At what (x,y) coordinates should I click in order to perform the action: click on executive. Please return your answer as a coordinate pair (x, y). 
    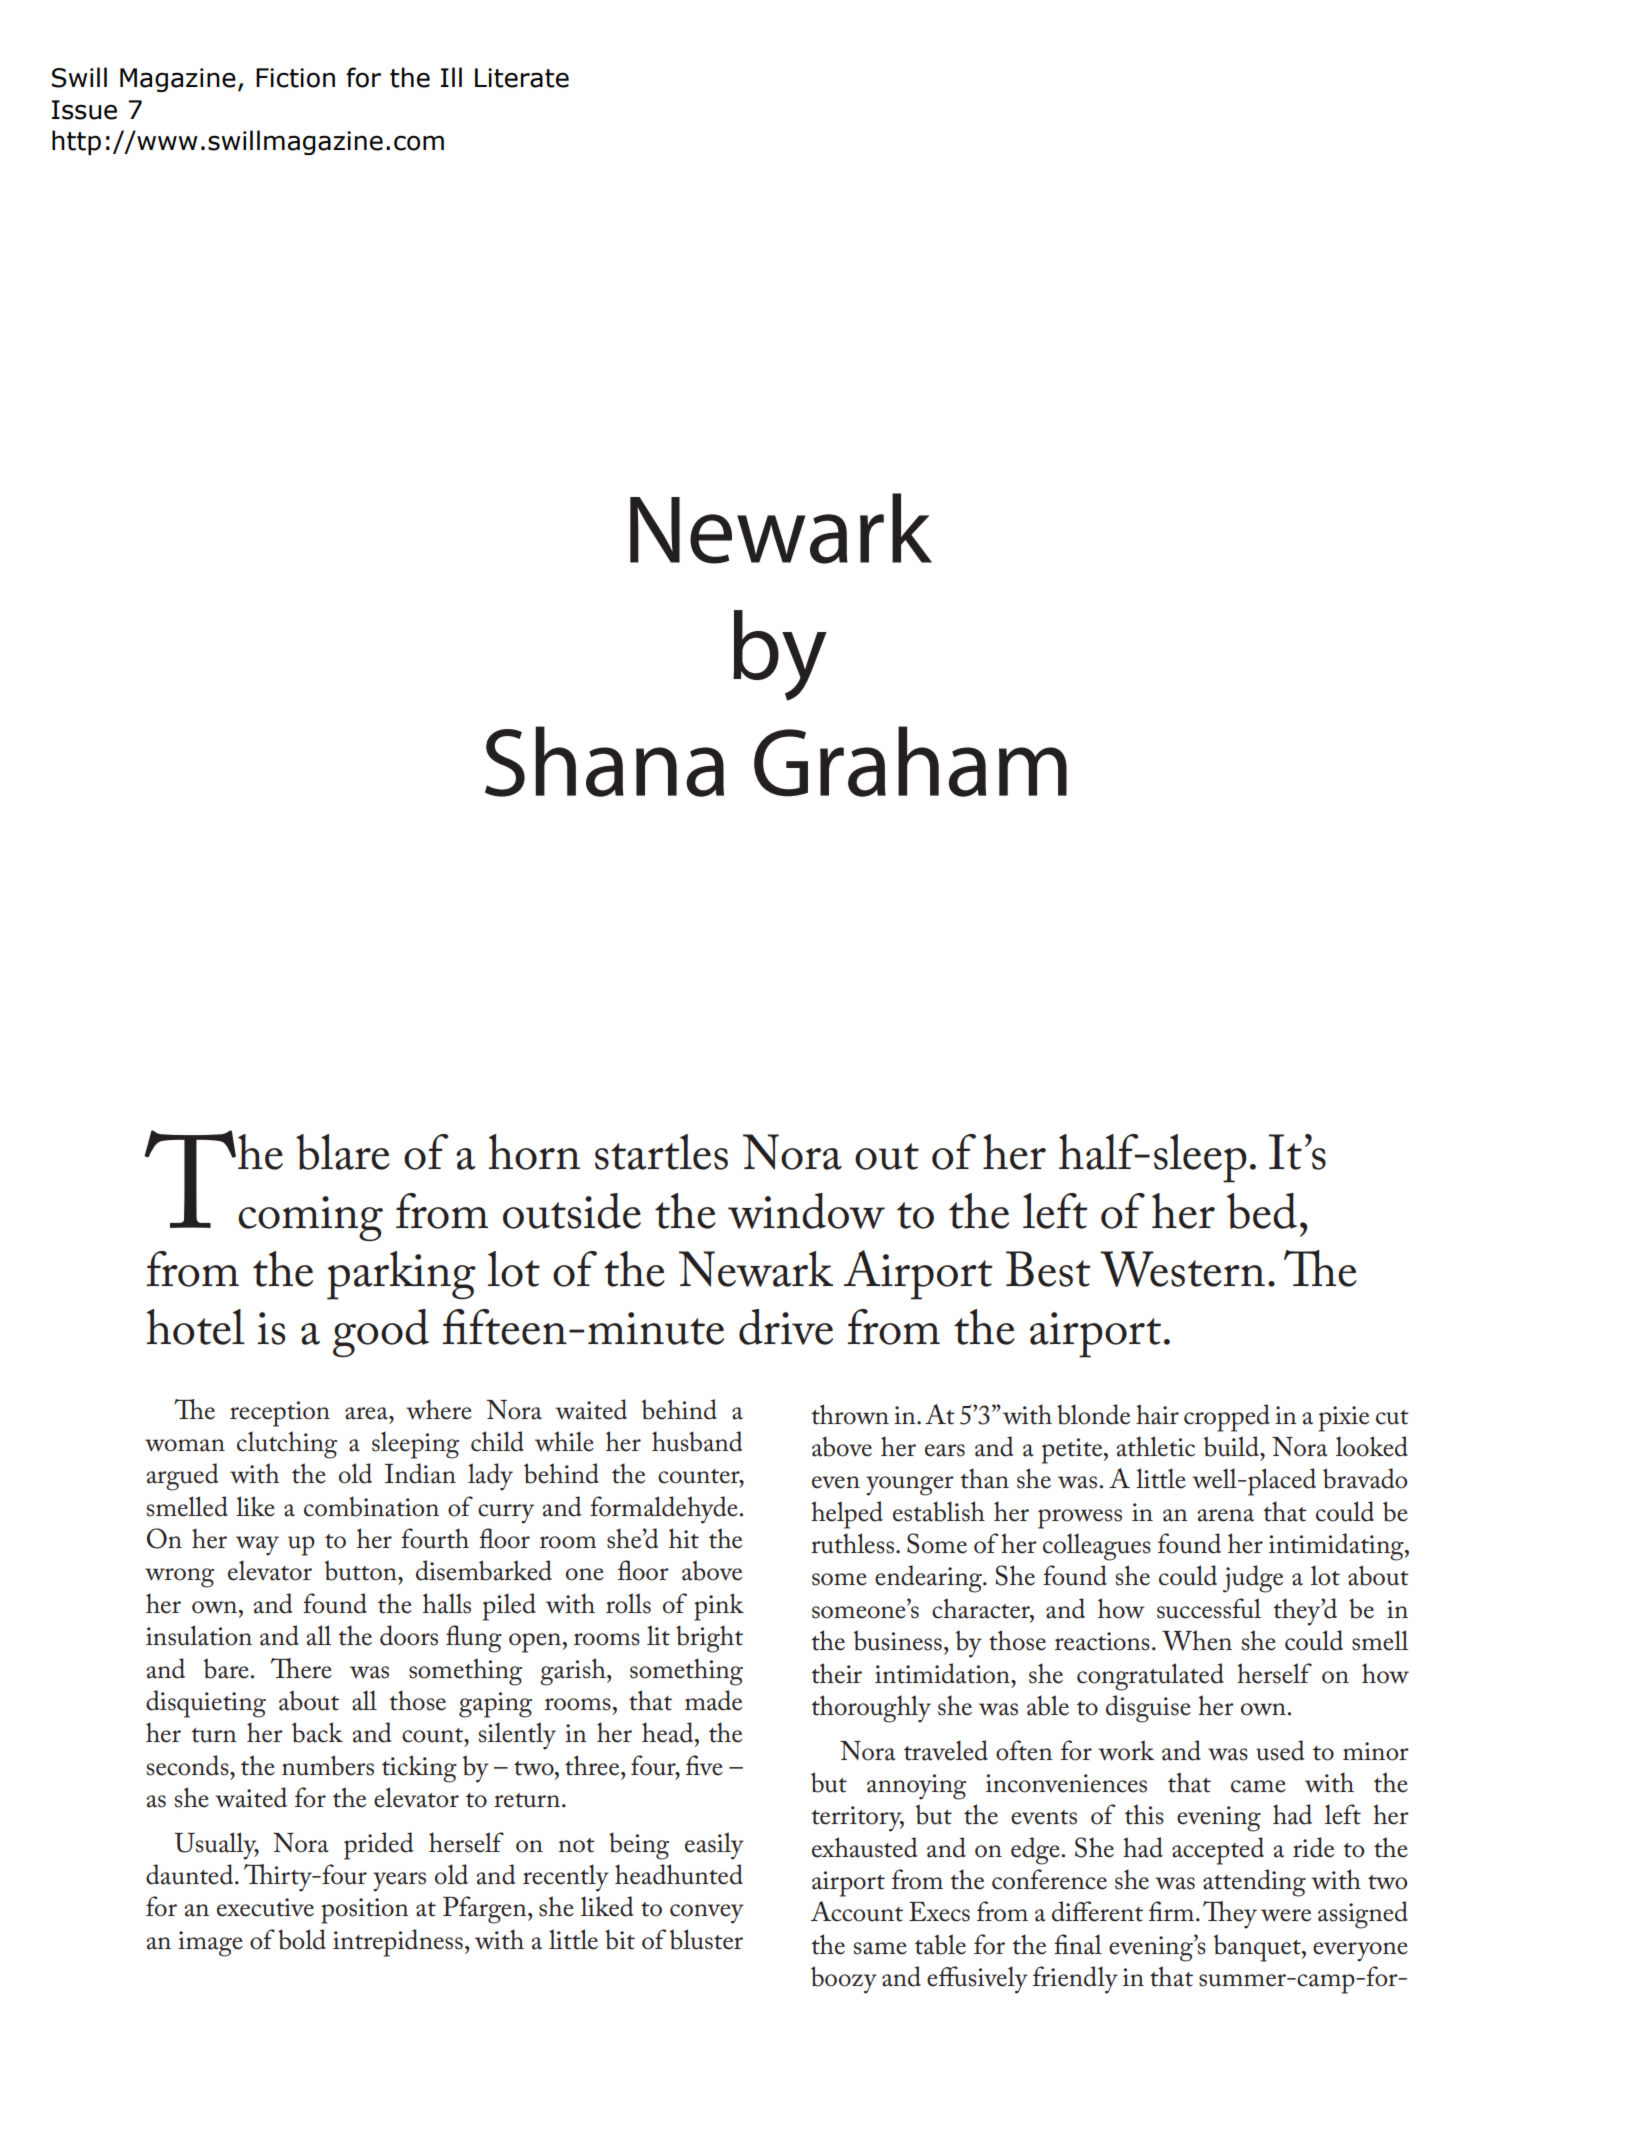
    Looking at the image, I should click on (265, 1907).
